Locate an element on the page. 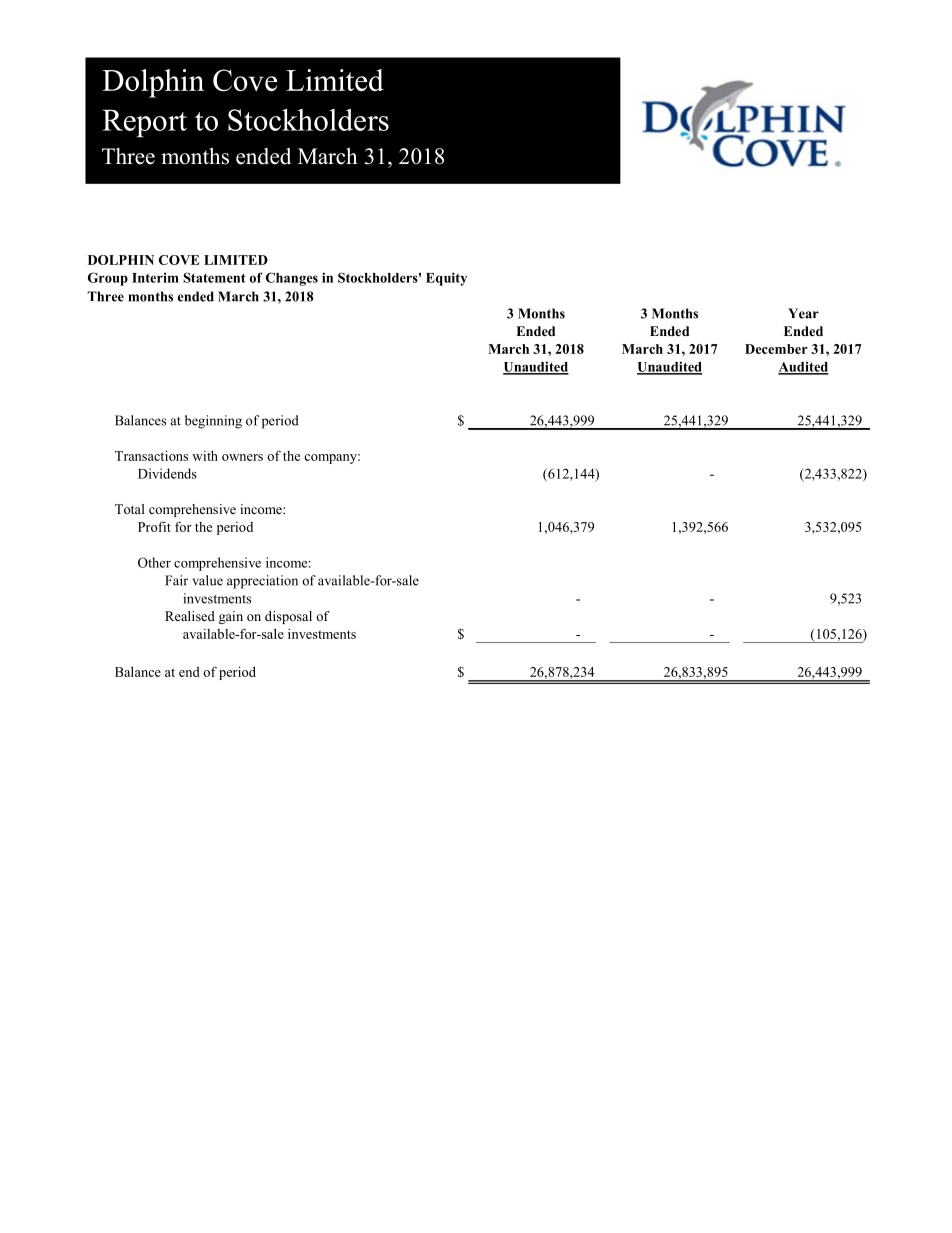 The image size is (952, 1233). Equity is located at coordinates (446, 279).
